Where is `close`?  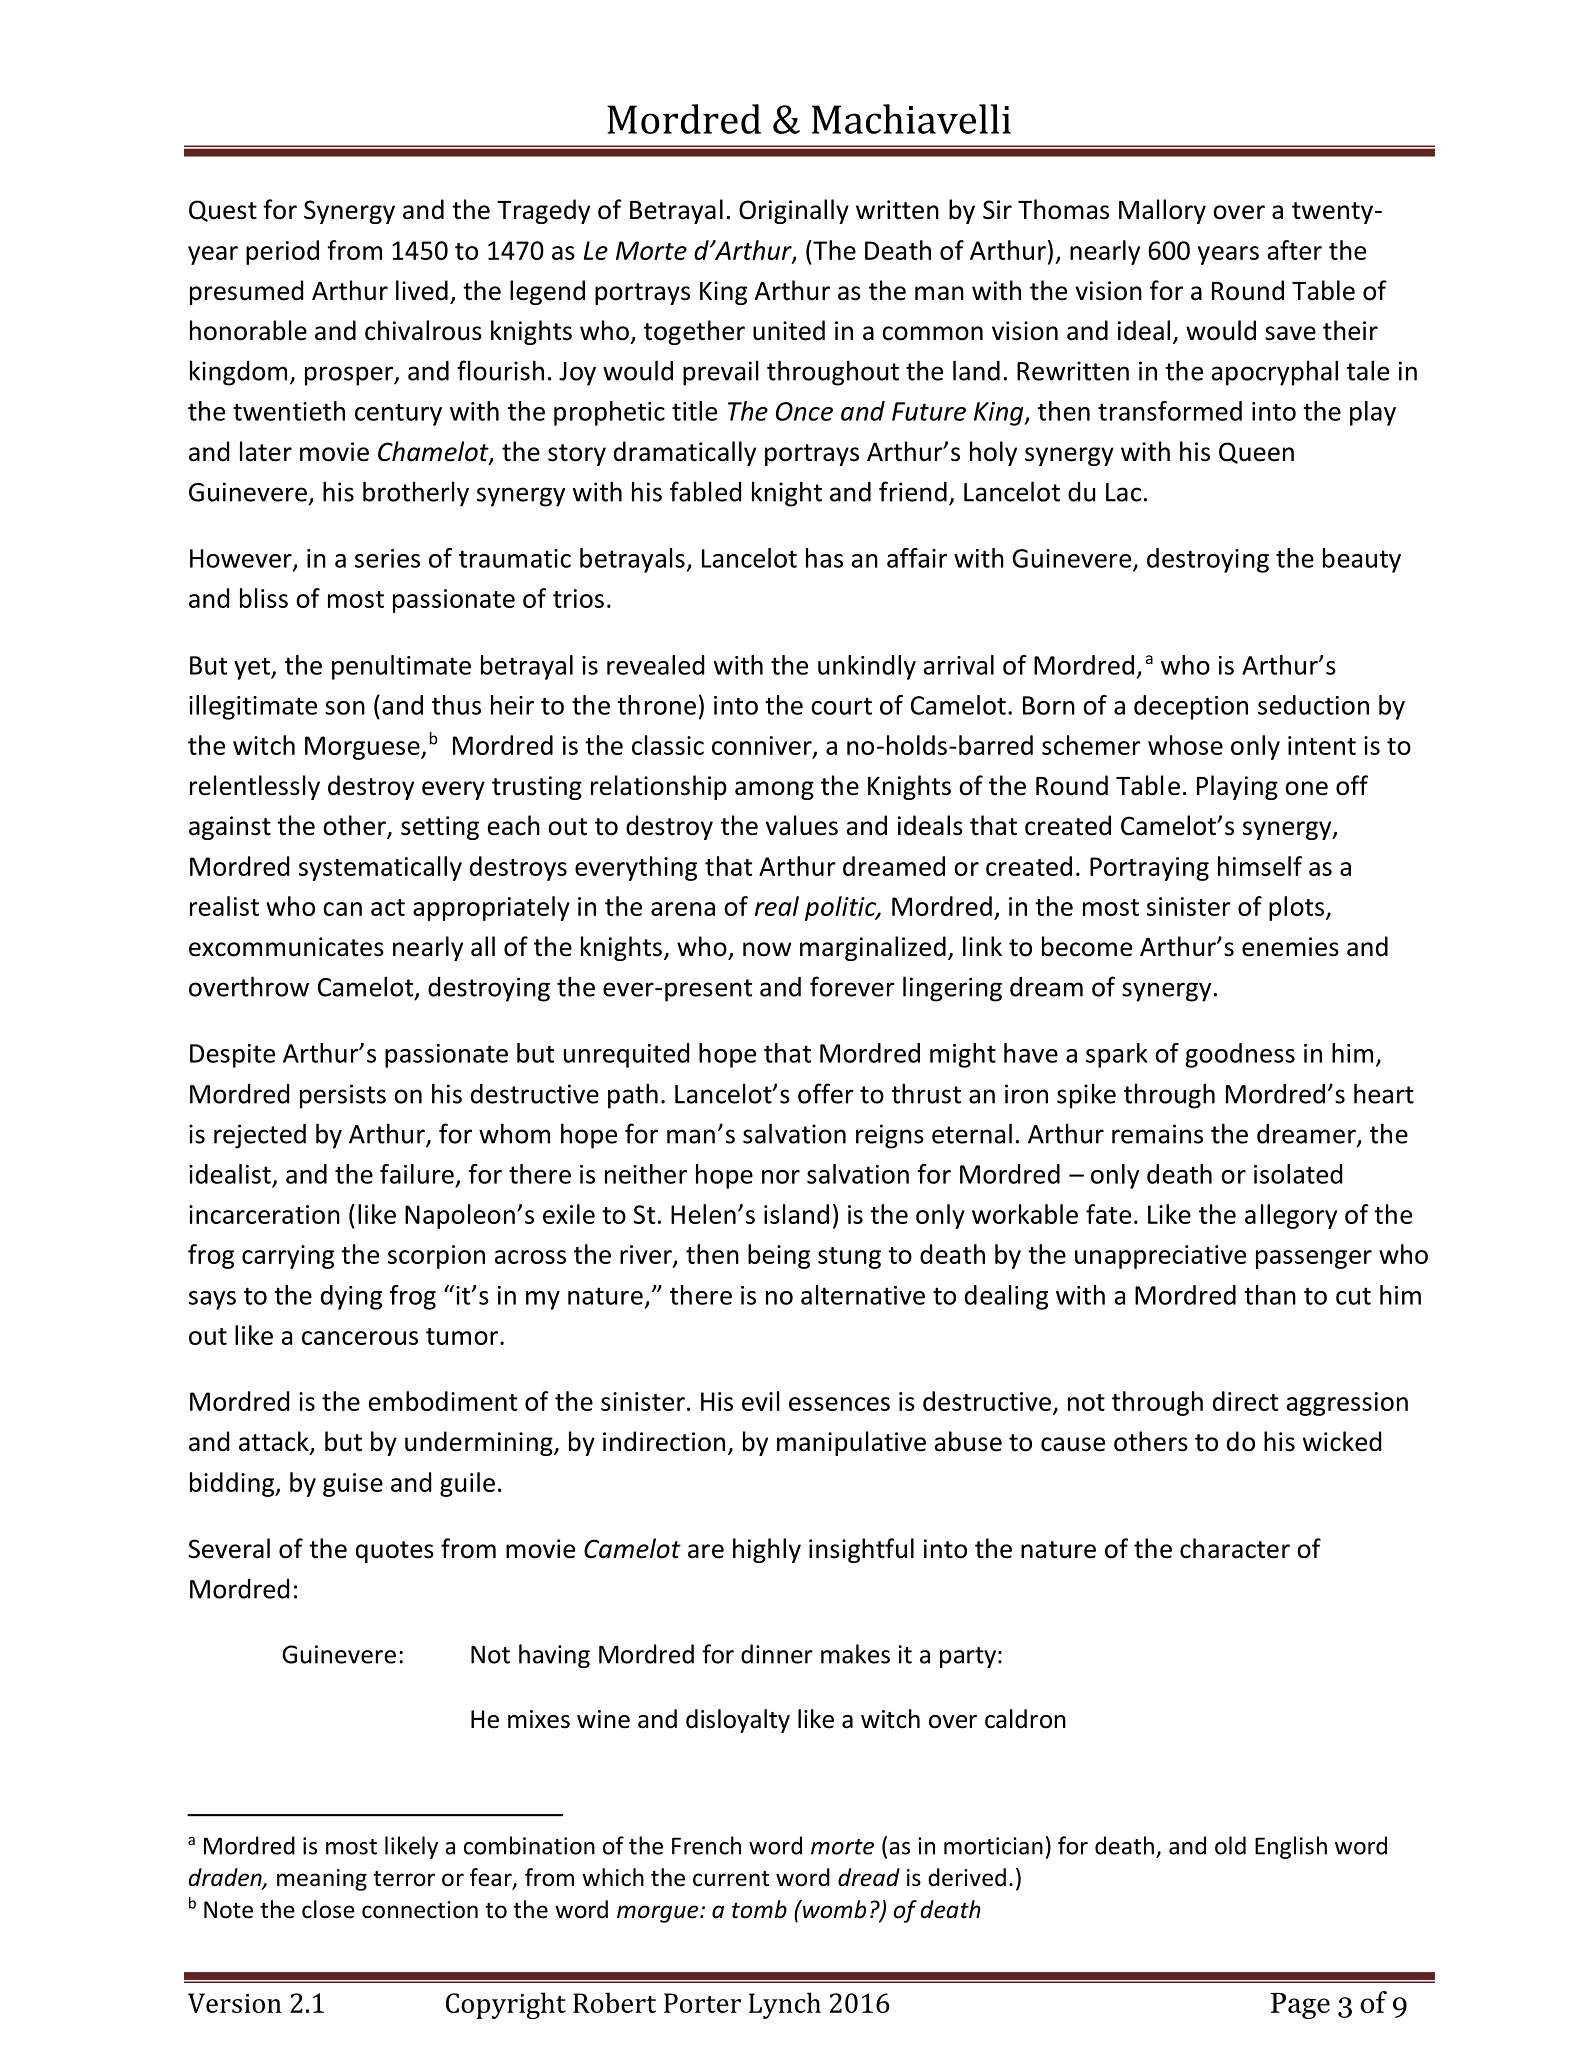
close is located at coordinates (328, 1909).
